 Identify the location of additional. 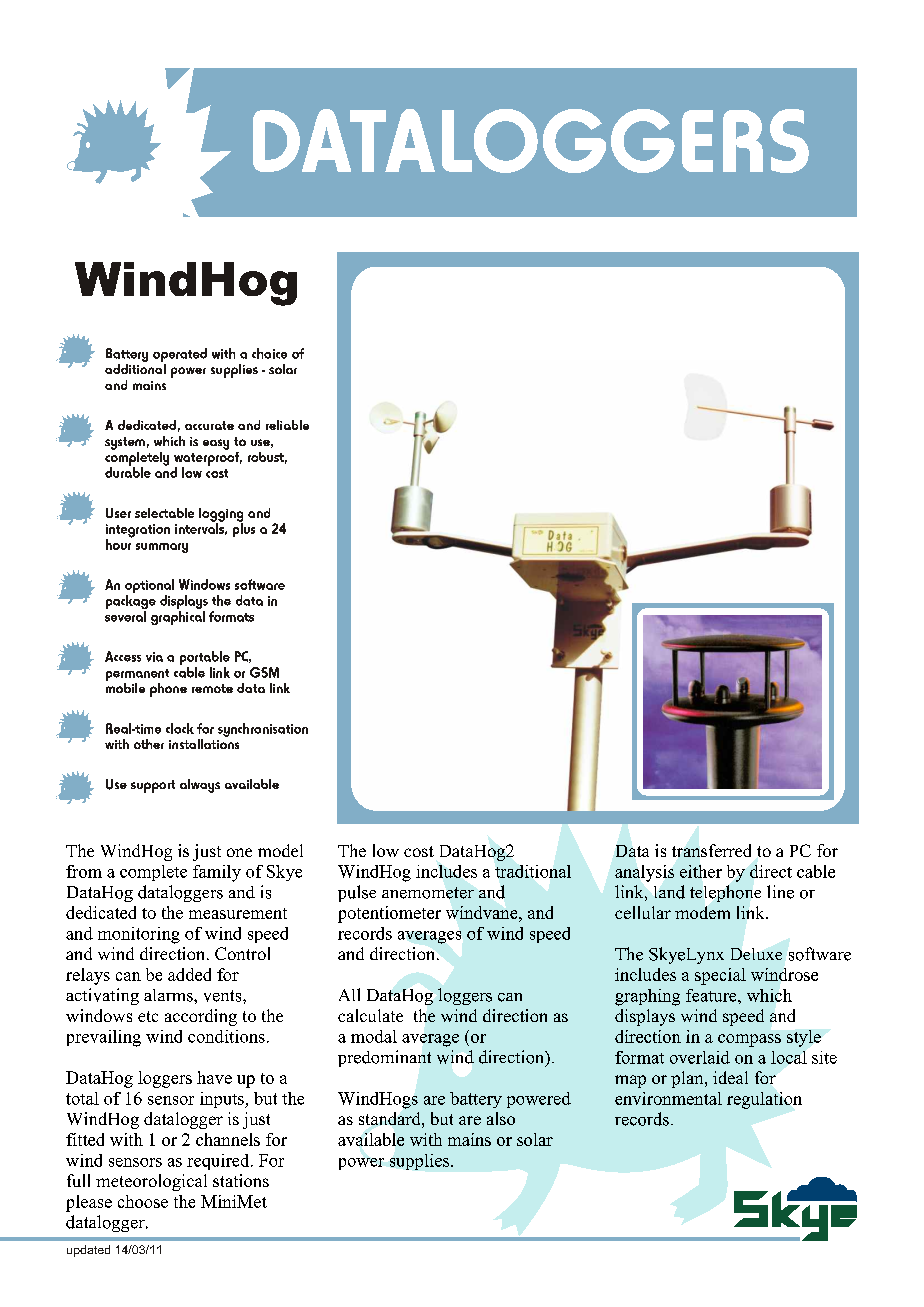
(135, 369).
